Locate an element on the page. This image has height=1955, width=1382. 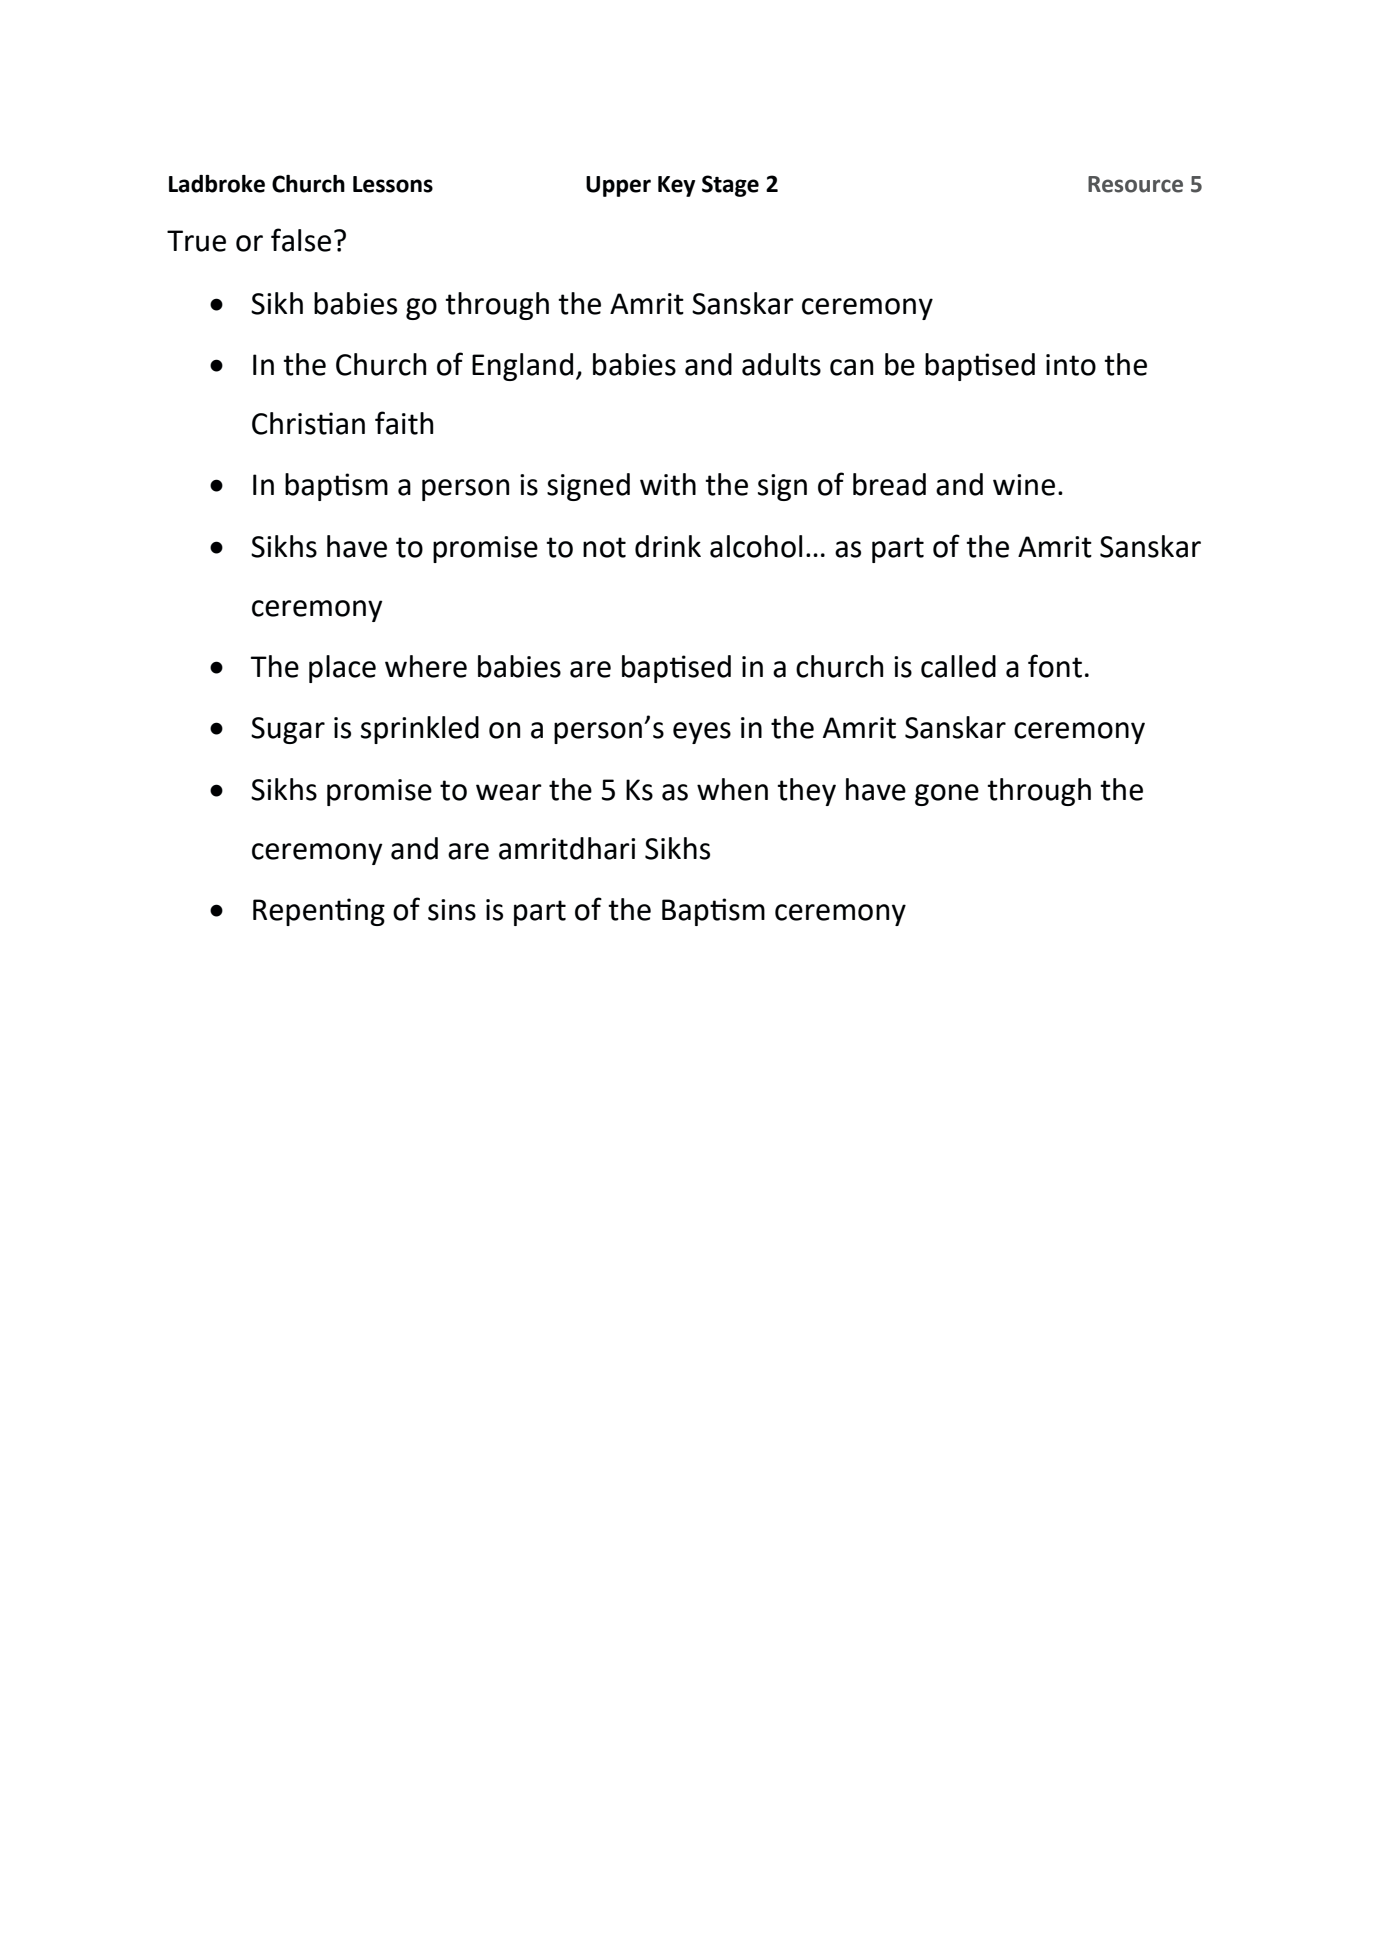
drink is located at coordinates (668, 546).
